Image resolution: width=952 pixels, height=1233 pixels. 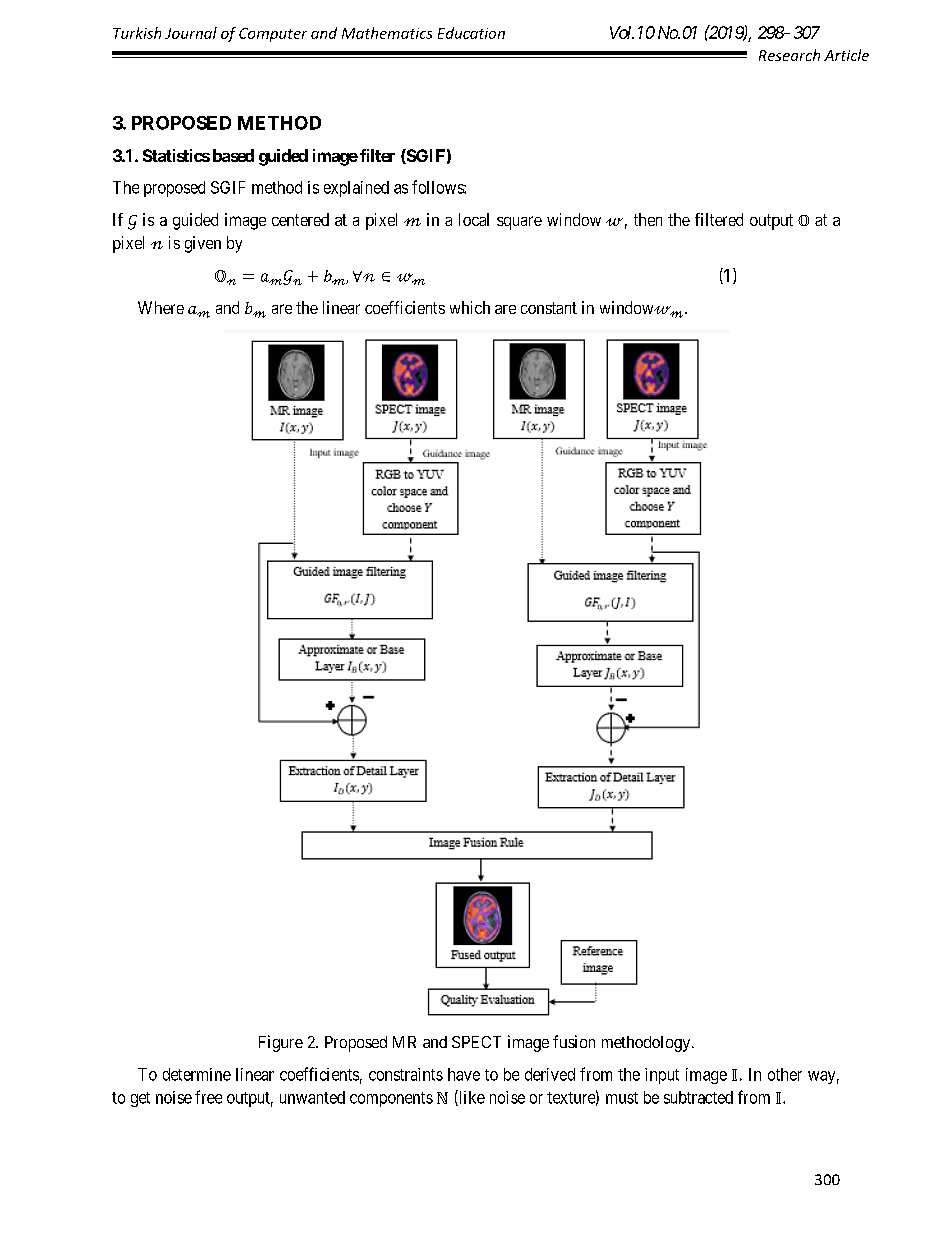 I want to click on Figure, so click(x=281, y=1043).
